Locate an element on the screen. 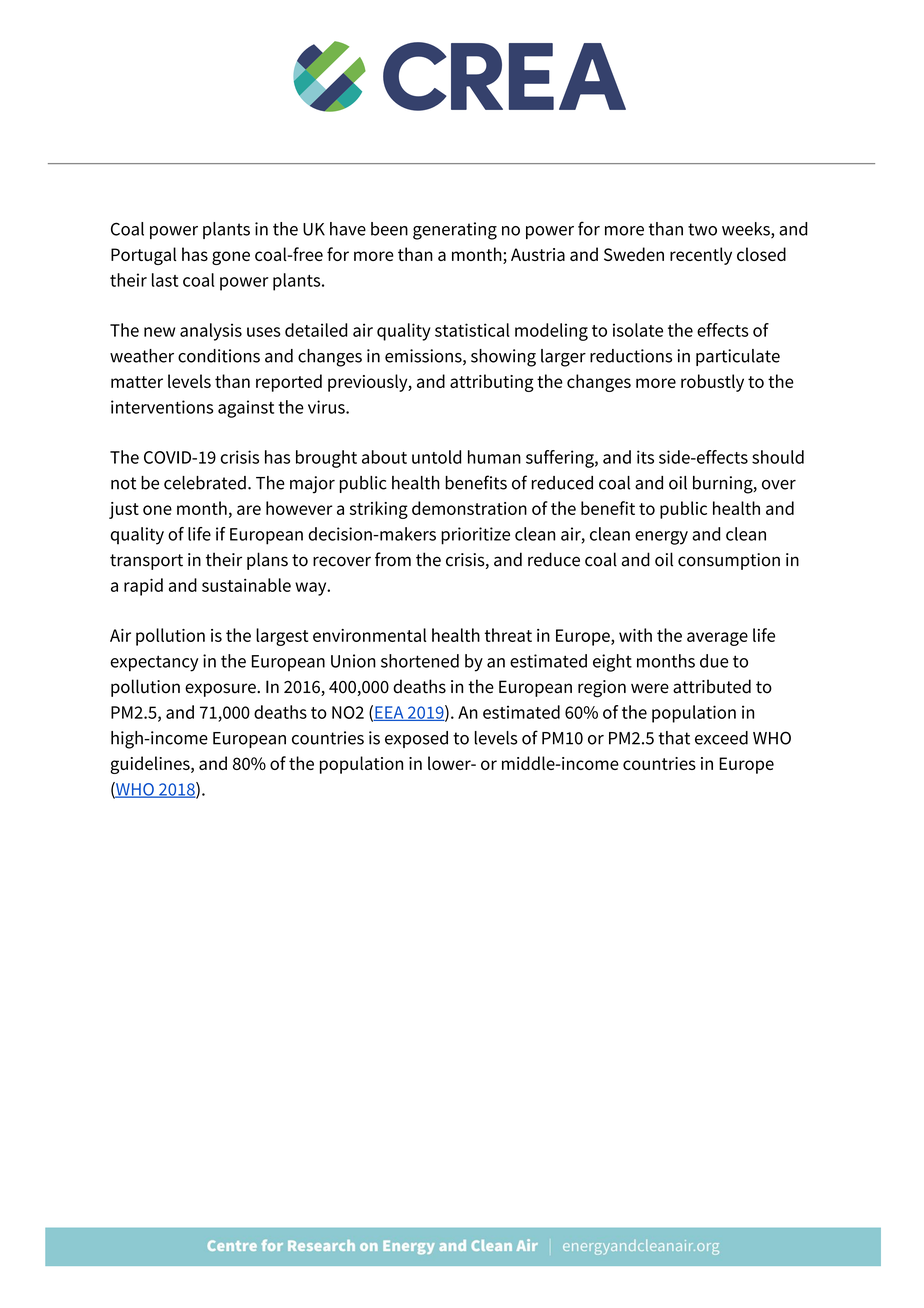 This screenshot has height=1308, width=924. generating is located at coordinates (455, 231).
